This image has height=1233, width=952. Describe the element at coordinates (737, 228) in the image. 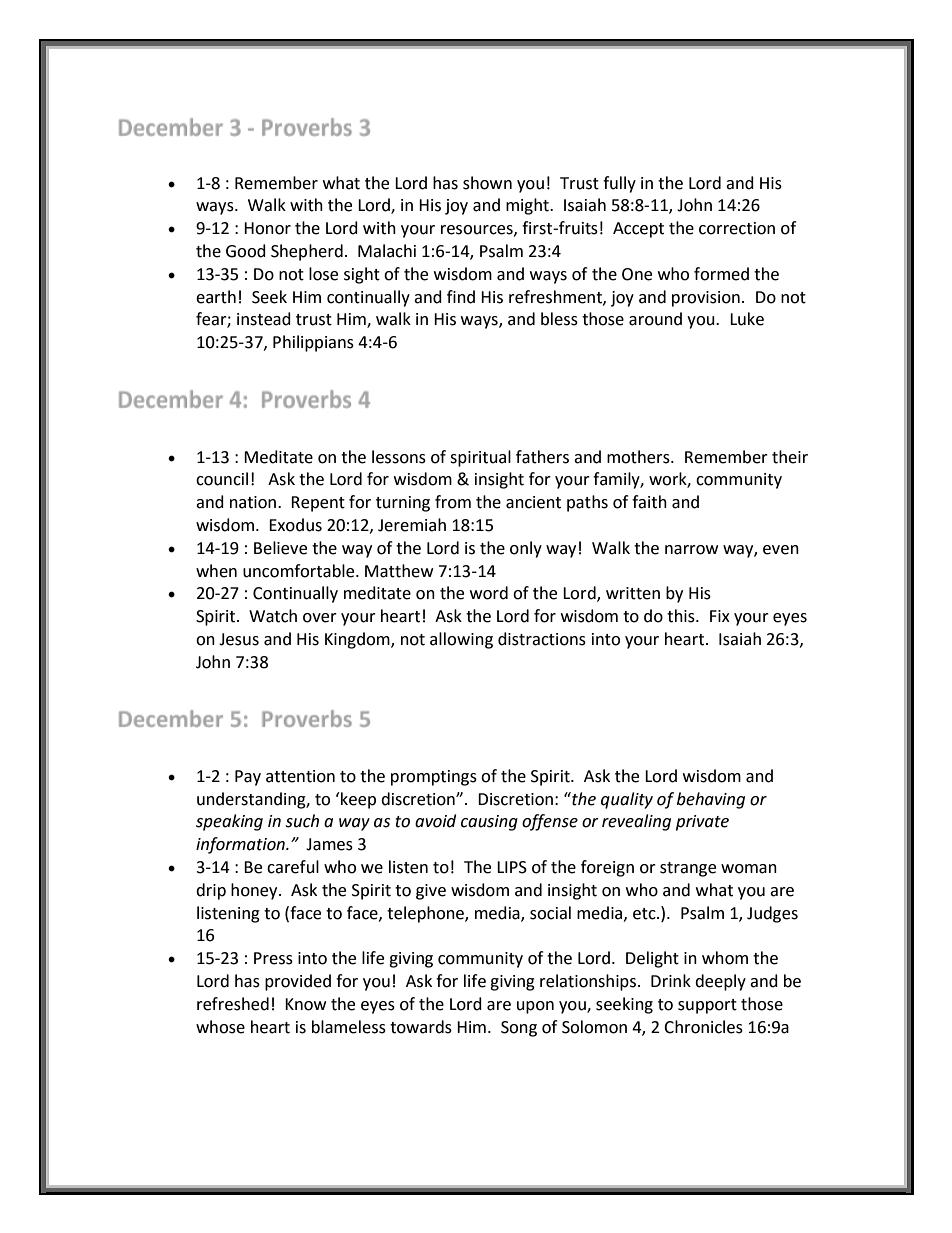

I see `correction` at that location.
